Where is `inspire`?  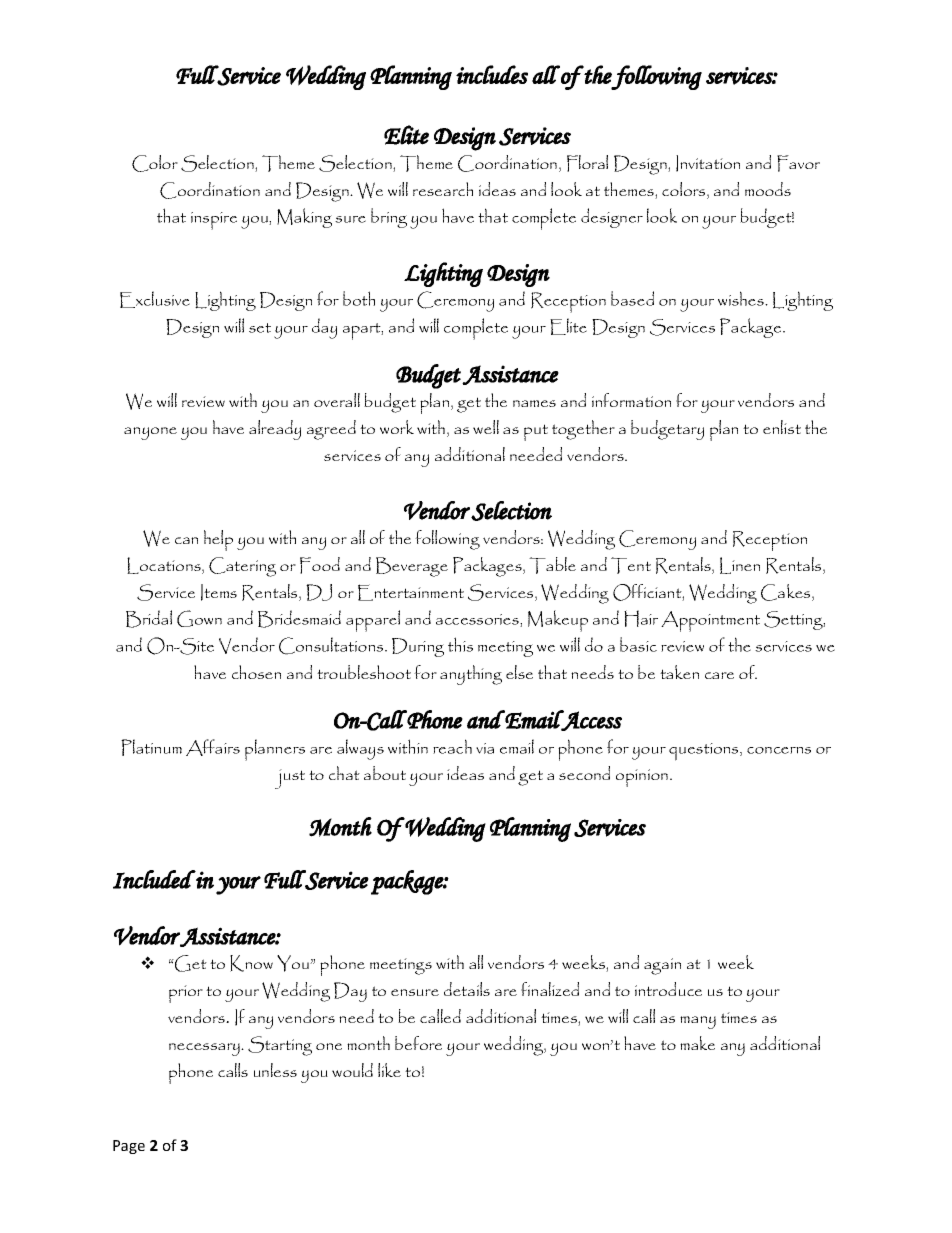 inspire is located at coordinates (214, 221).
